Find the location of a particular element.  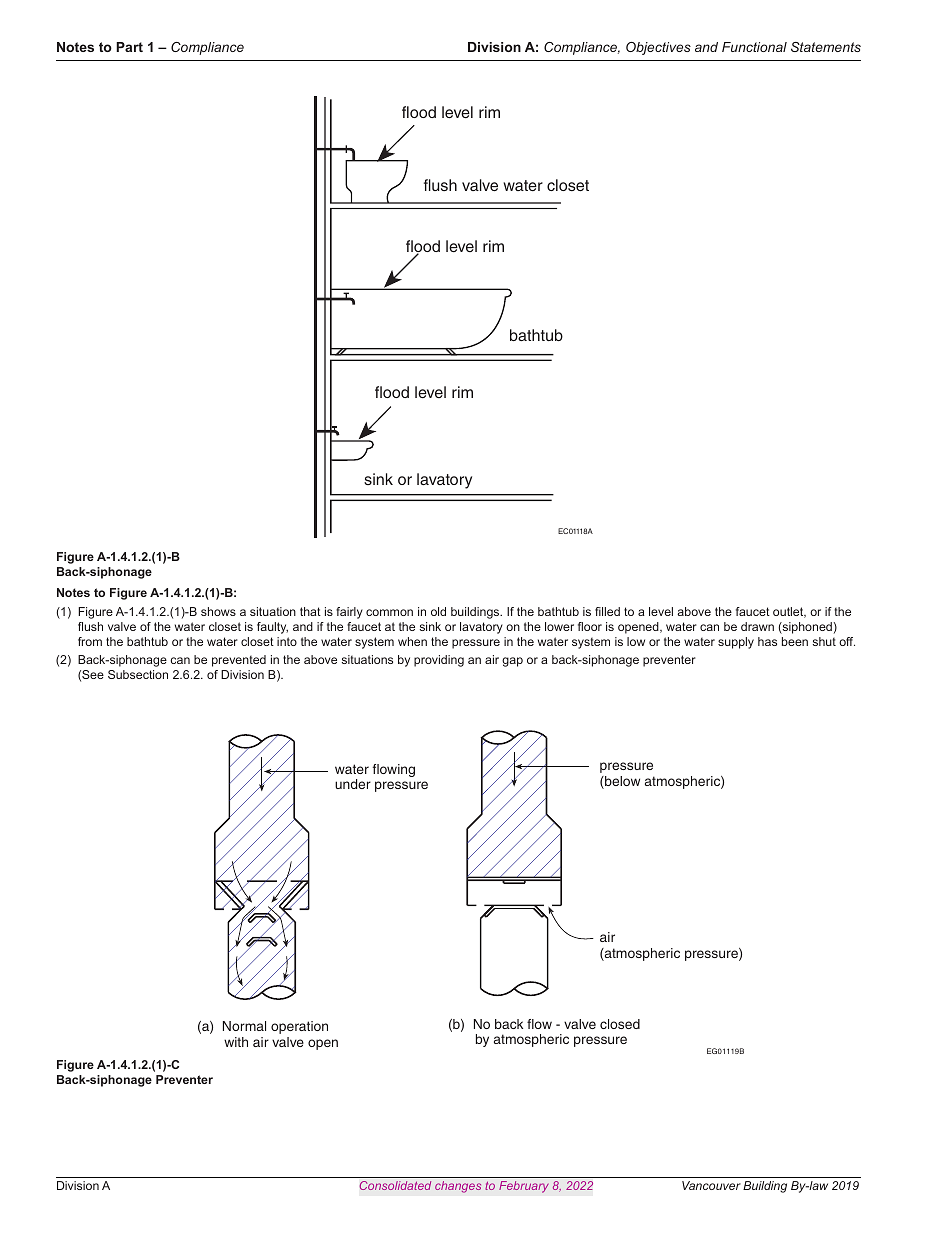

prevented is located at coordinates (239, 661).
